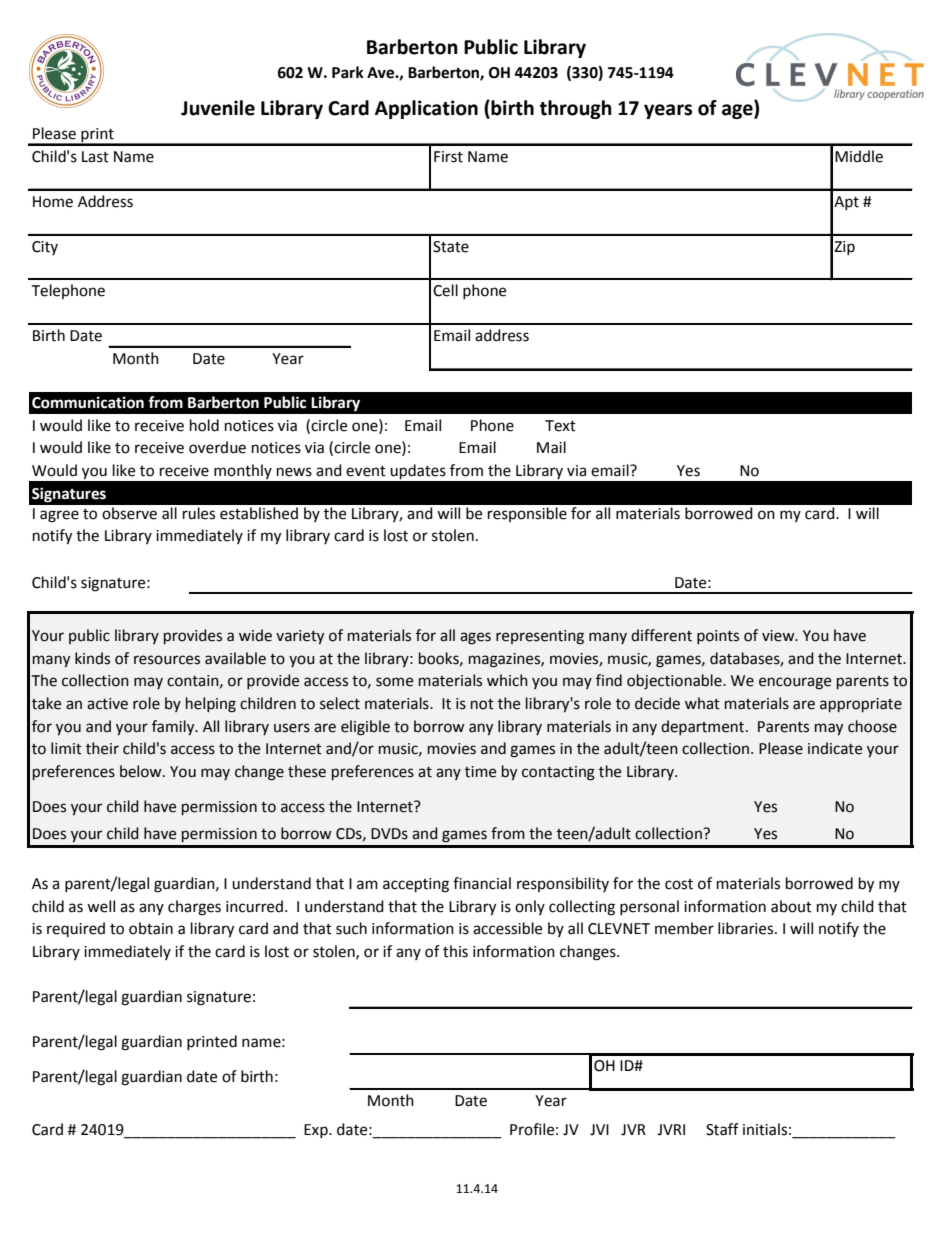 This image has height=1233, width=952. I want to click on Middle, so click(859, 156).
